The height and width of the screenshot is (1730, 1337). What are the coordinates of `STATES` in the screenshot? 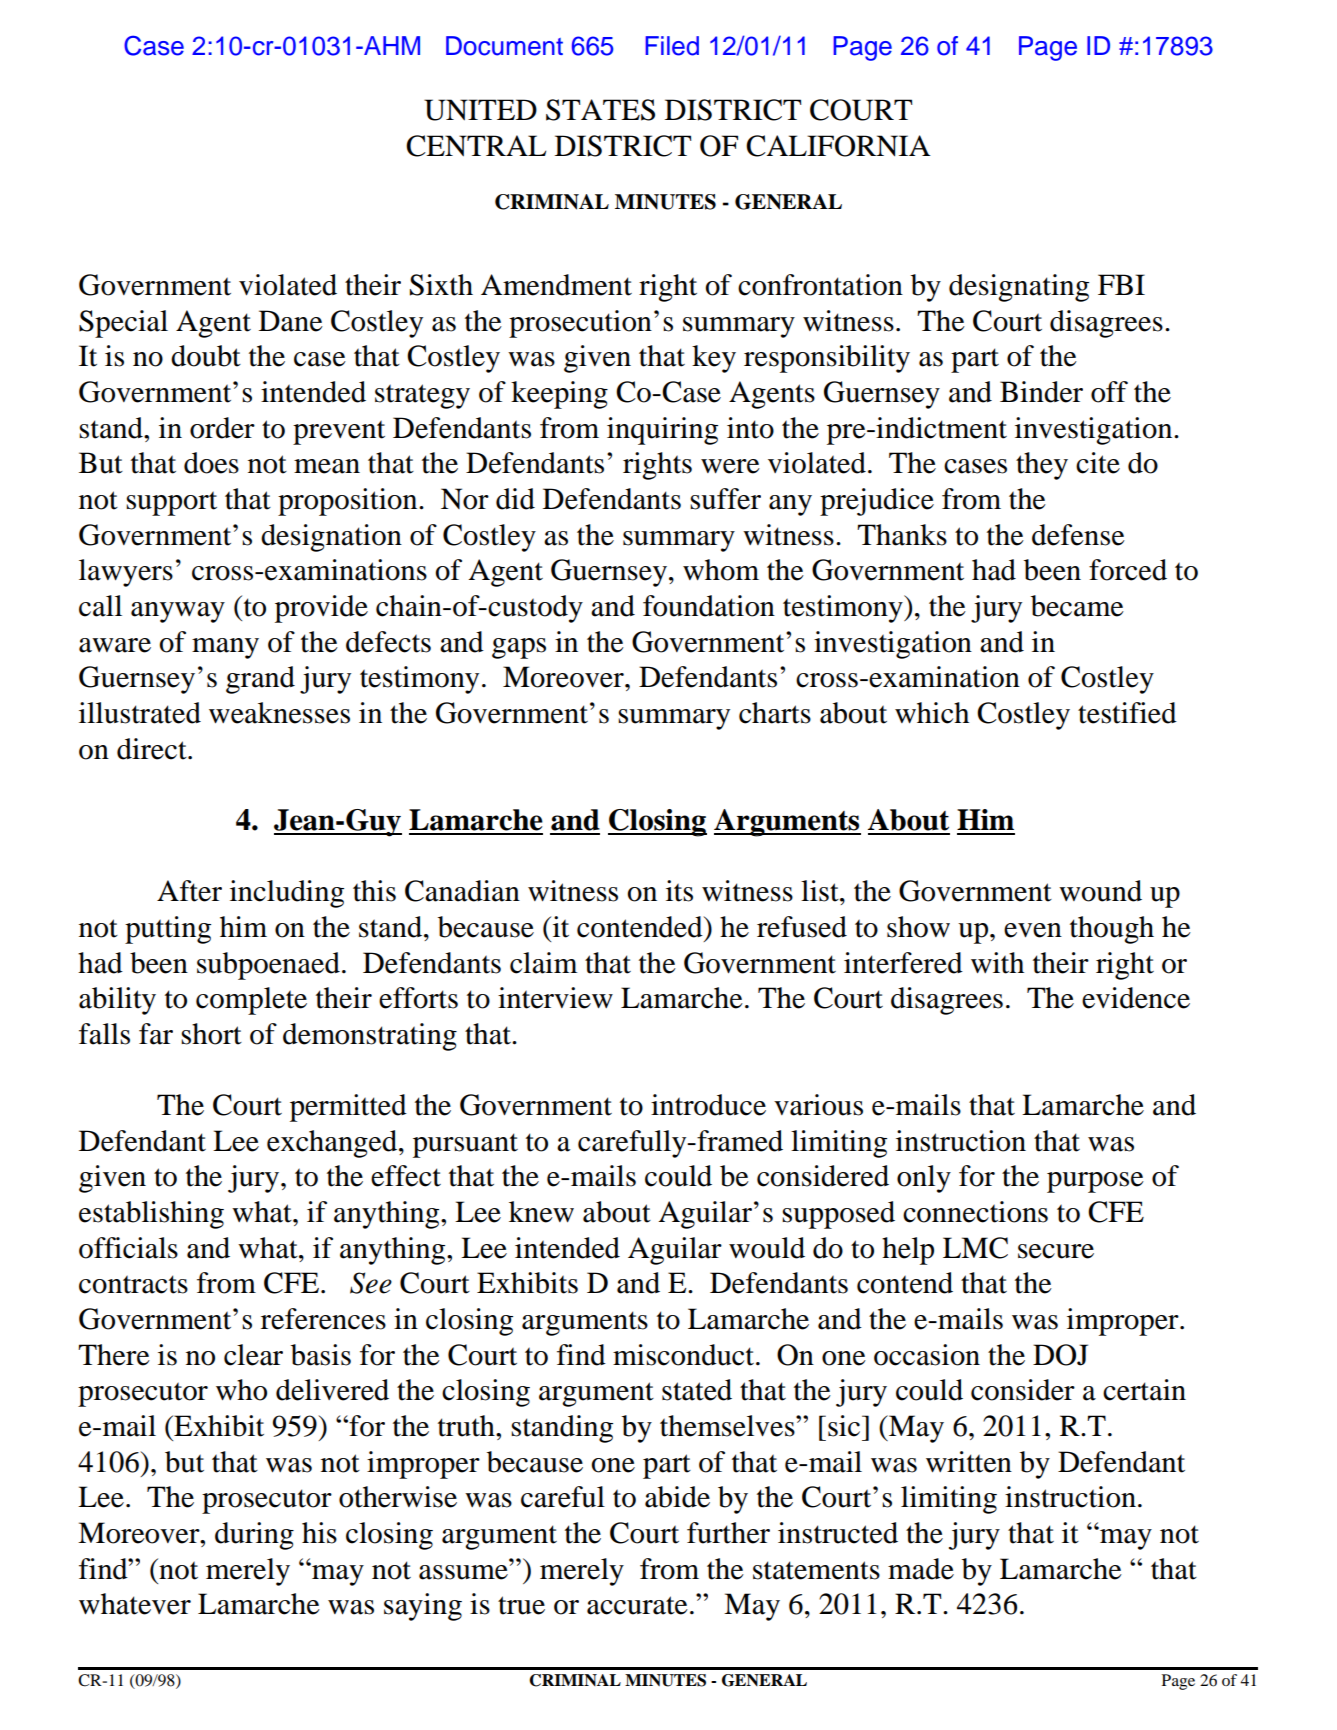 It's located at (600, 110).
